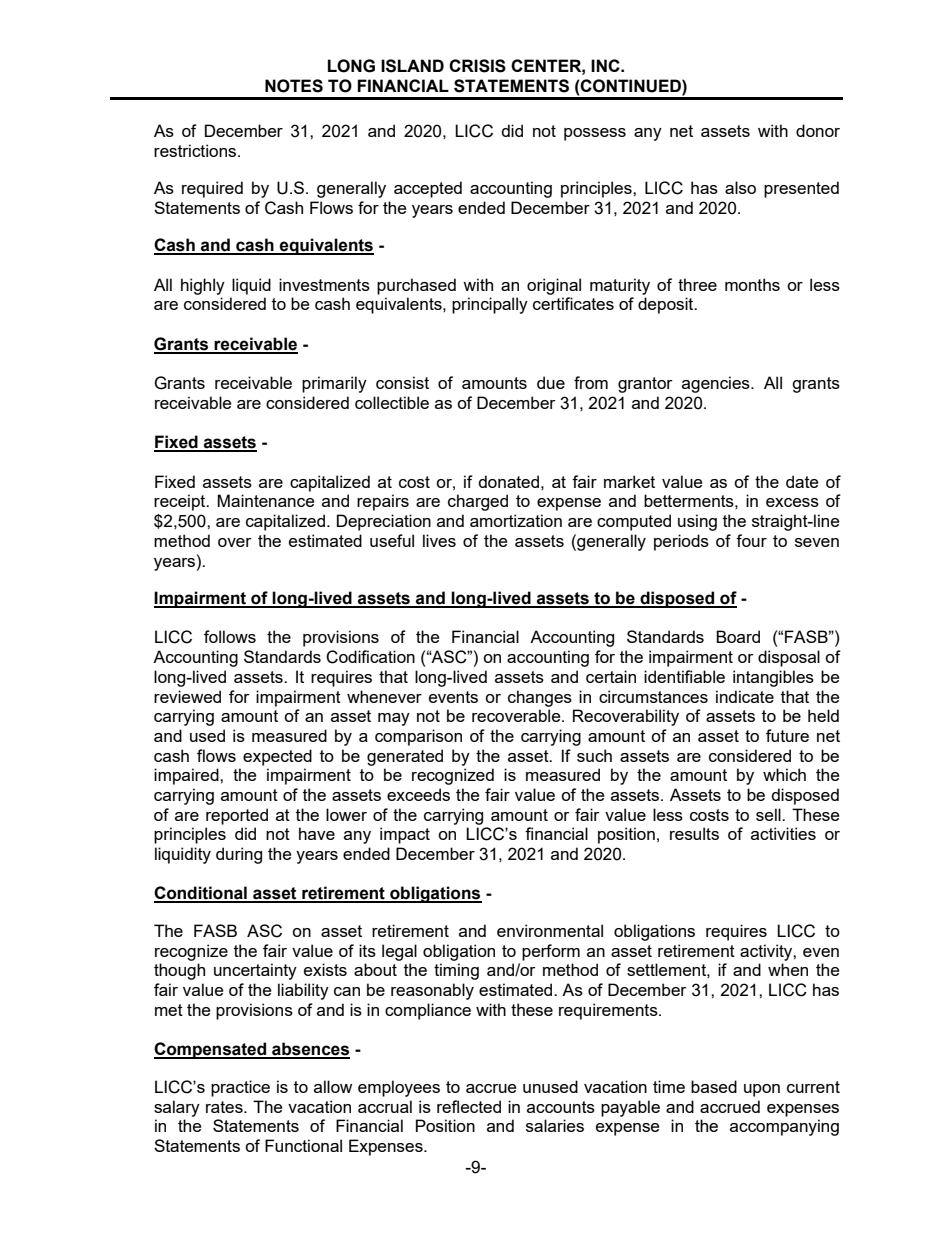 The width and height of the screenshot is (952, 1233). What do you see at coordinates (818, 130) in the screenshot?
I see `donor` at bounding box center [818, 130].
